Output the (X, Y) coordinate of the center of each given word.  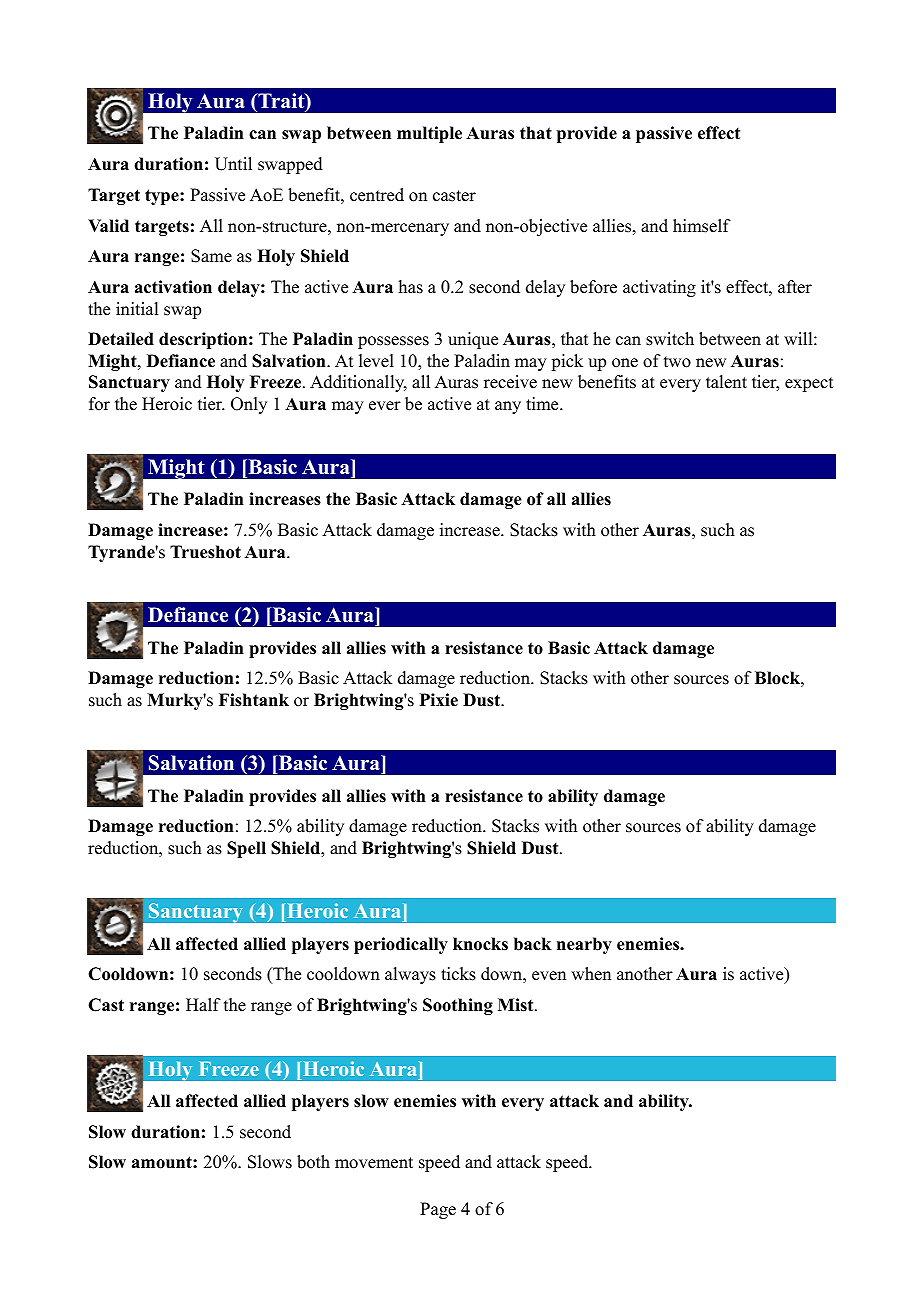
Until (233, 164)
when (591, 974)
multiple (429, 134)
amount (163, 1162)
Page (438, 1210)
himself (702, 226)
